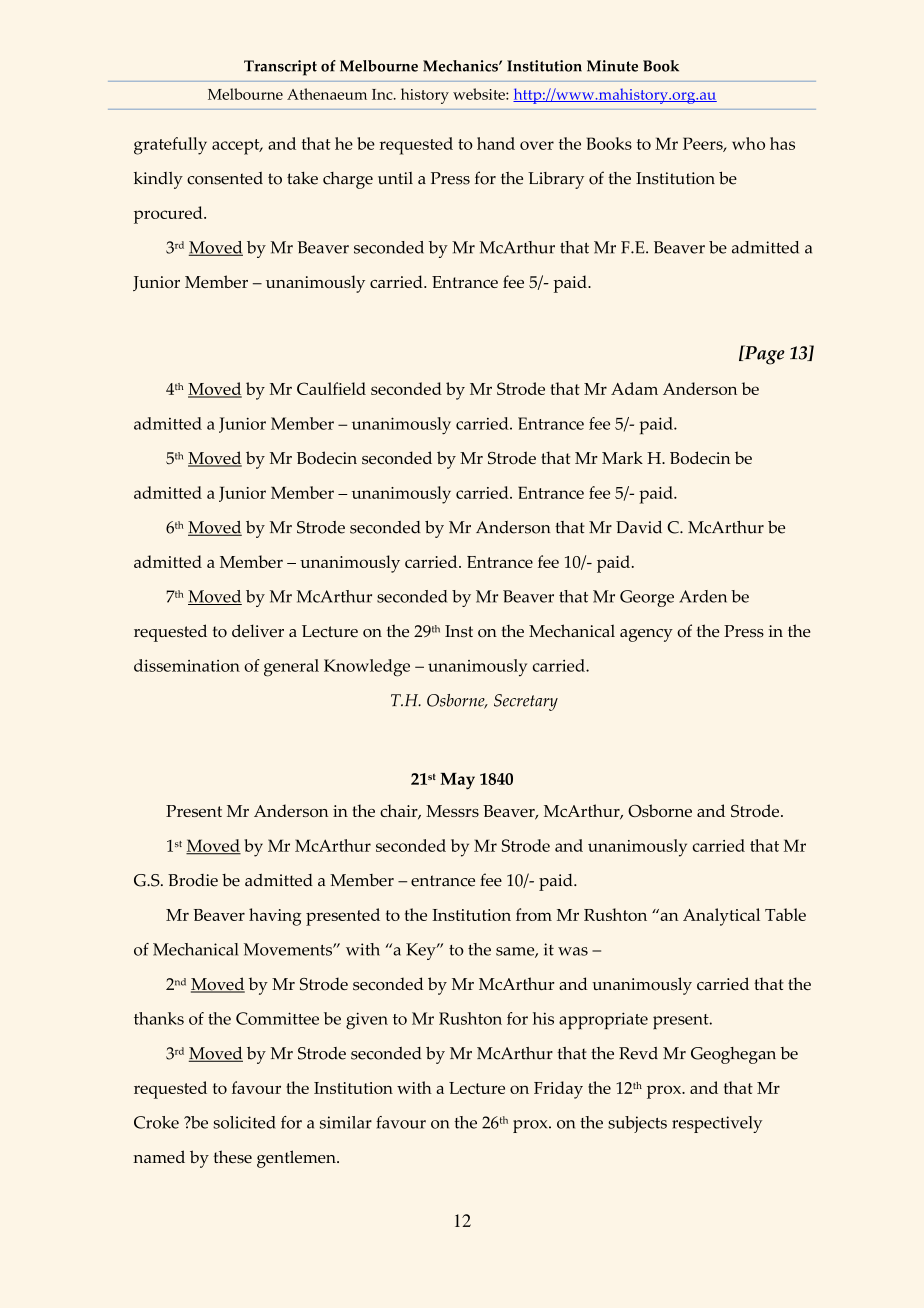  I want to click on who, so click(748, 143).
